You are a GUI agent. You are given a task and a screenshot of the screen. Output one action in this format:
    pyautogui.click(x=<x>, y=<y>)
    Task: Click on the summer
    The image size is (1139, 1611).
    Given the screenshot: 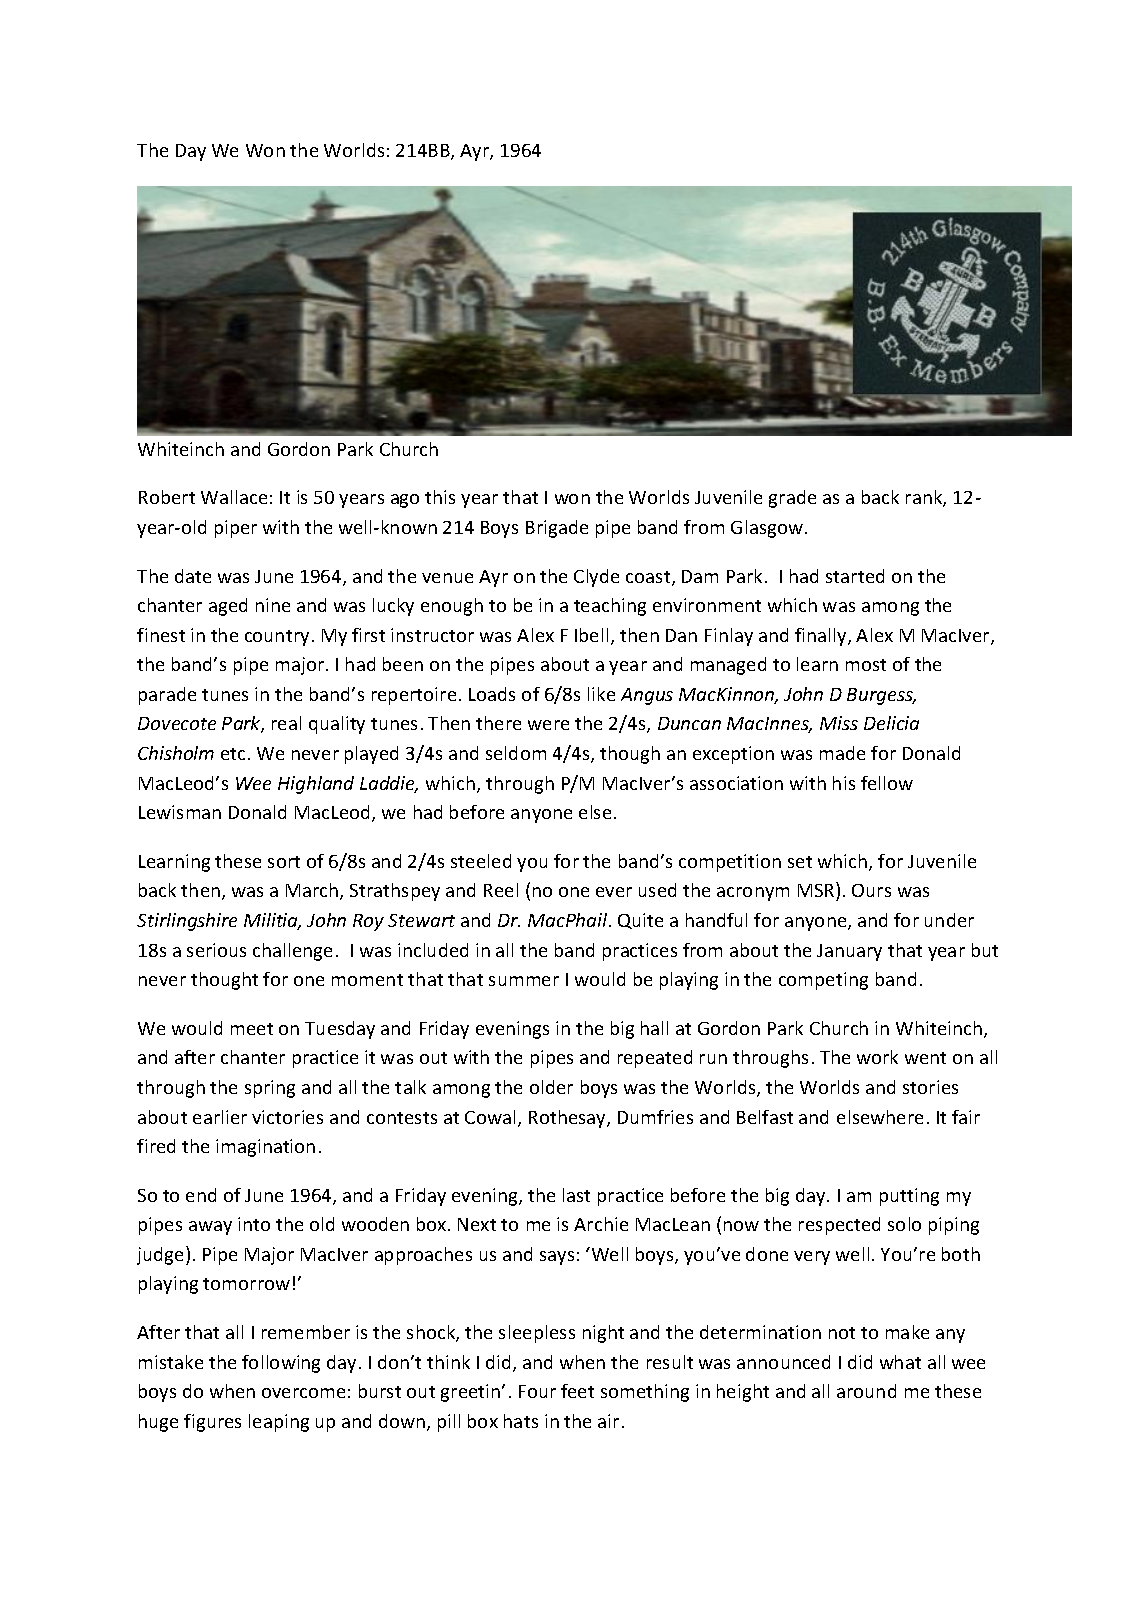 What is the action you would take?
    pyautogui.click(x=524, y=981)
